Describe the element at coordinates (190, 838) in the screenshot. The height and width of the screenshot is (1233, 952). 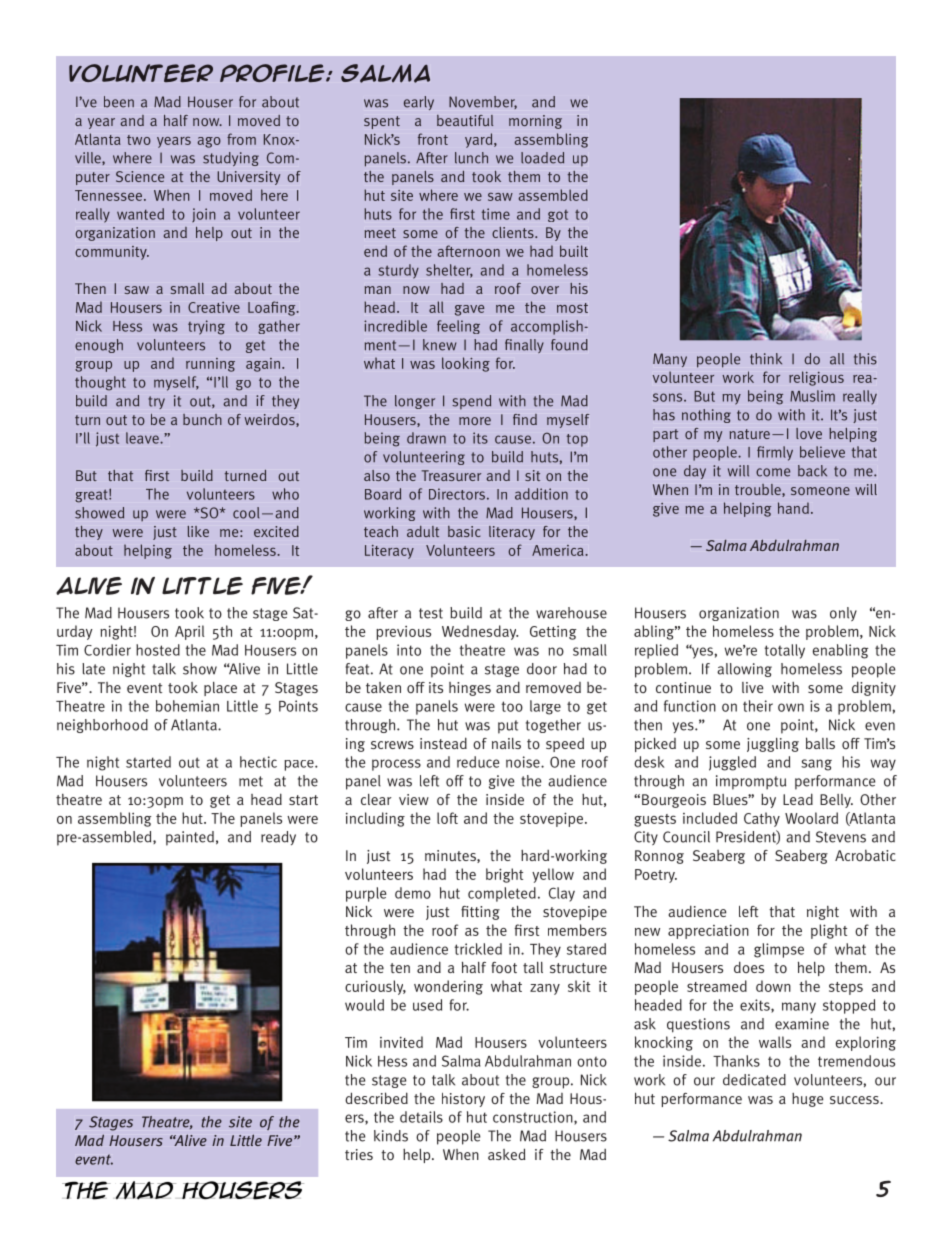
I see `painted` at that location.
